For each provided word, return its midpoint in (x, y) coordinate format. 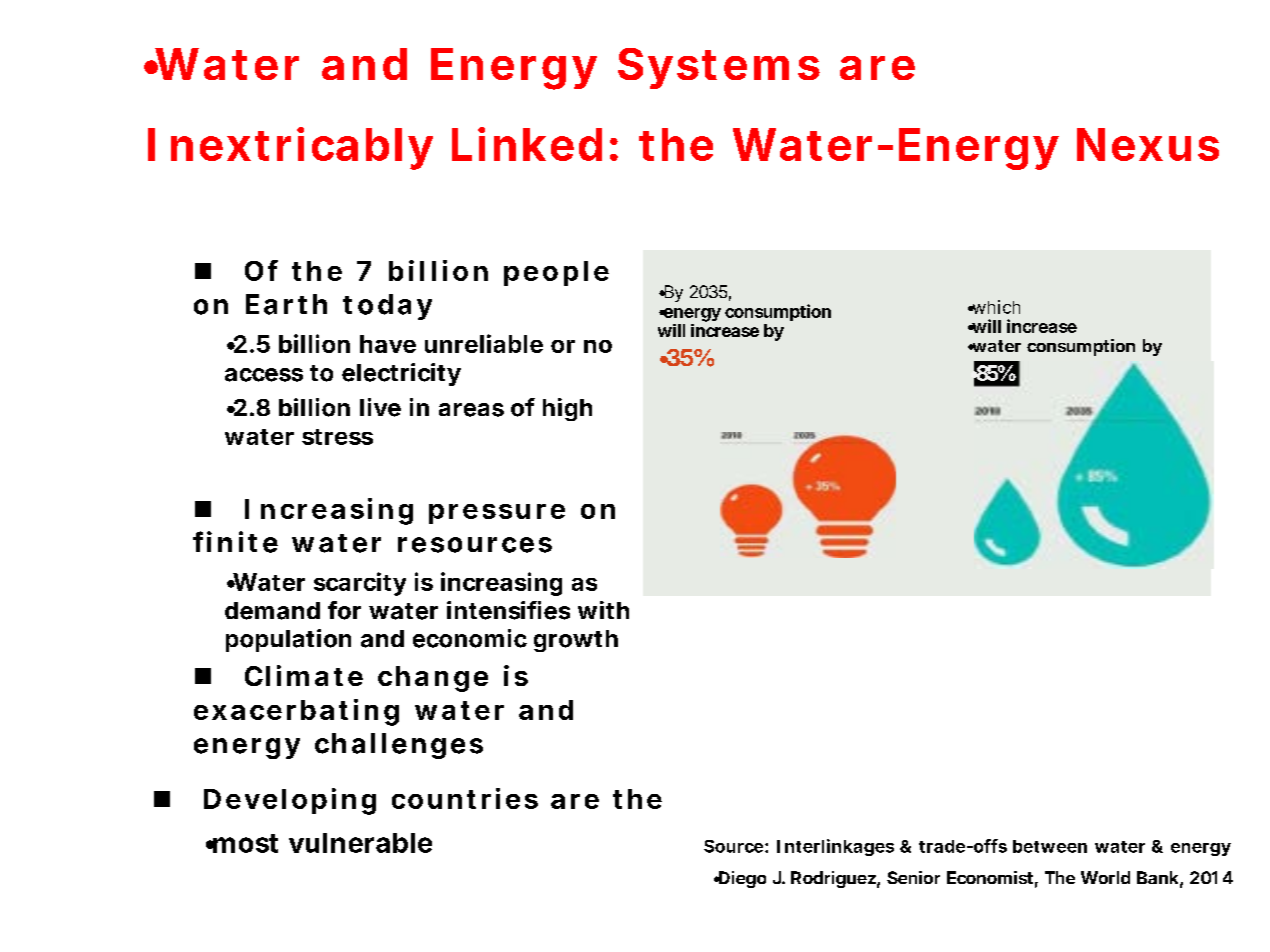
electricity (401, 374)
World (1105, 877)
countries (465, 798)
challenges (399, 746)
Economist (990, 877)
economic (470, 638)
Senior (913, 877)
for (344, 610)
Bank (1157, 877)
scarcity (360, 584)
